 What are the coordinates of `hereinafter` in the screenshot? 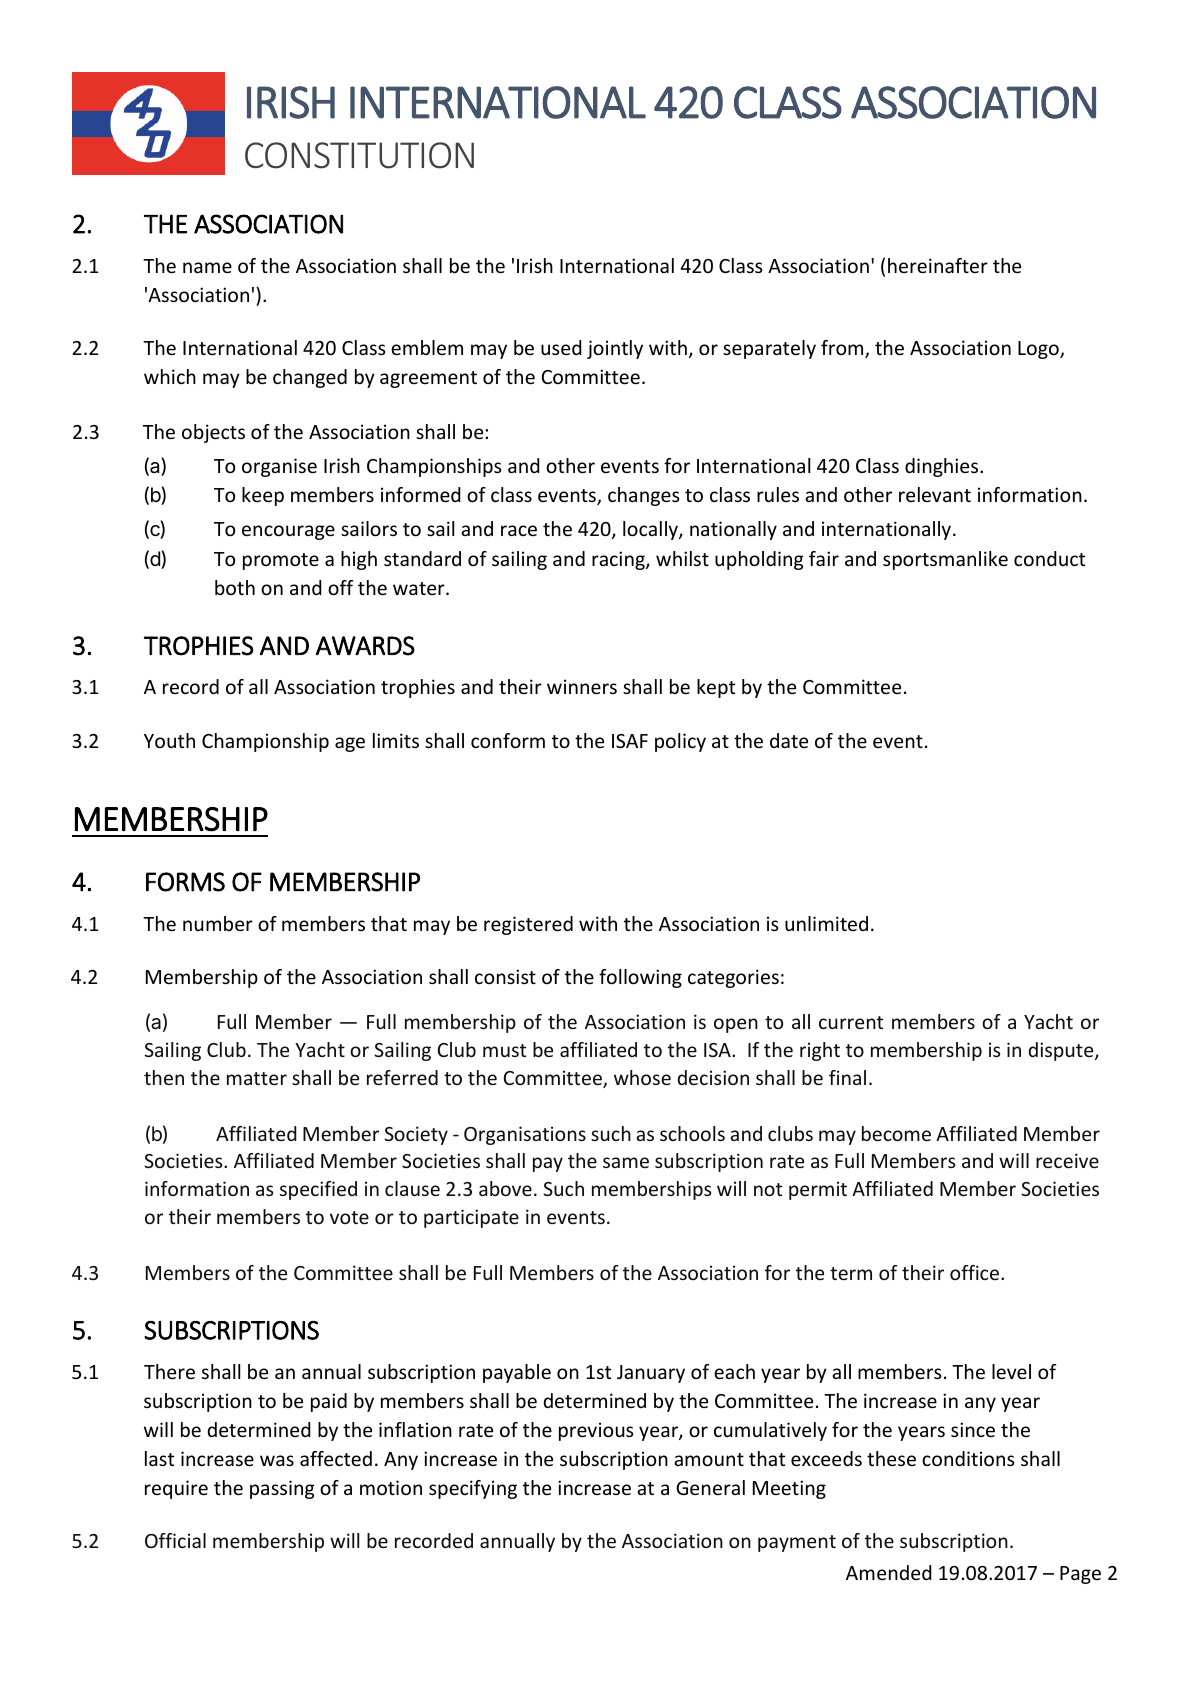 It's located at (938, 265).
